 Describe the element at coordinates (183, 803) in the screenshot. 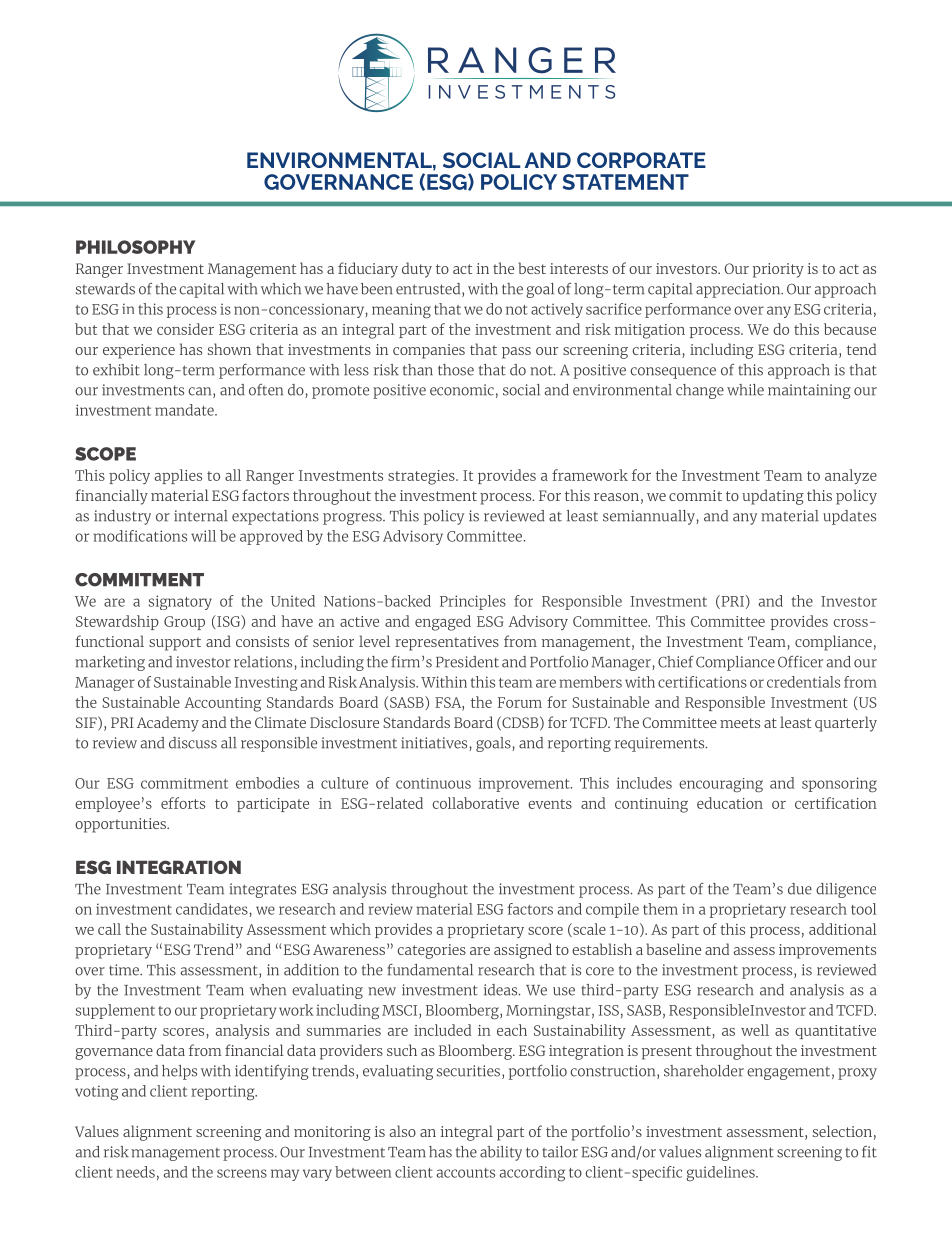

I see `efforts` at that location.
